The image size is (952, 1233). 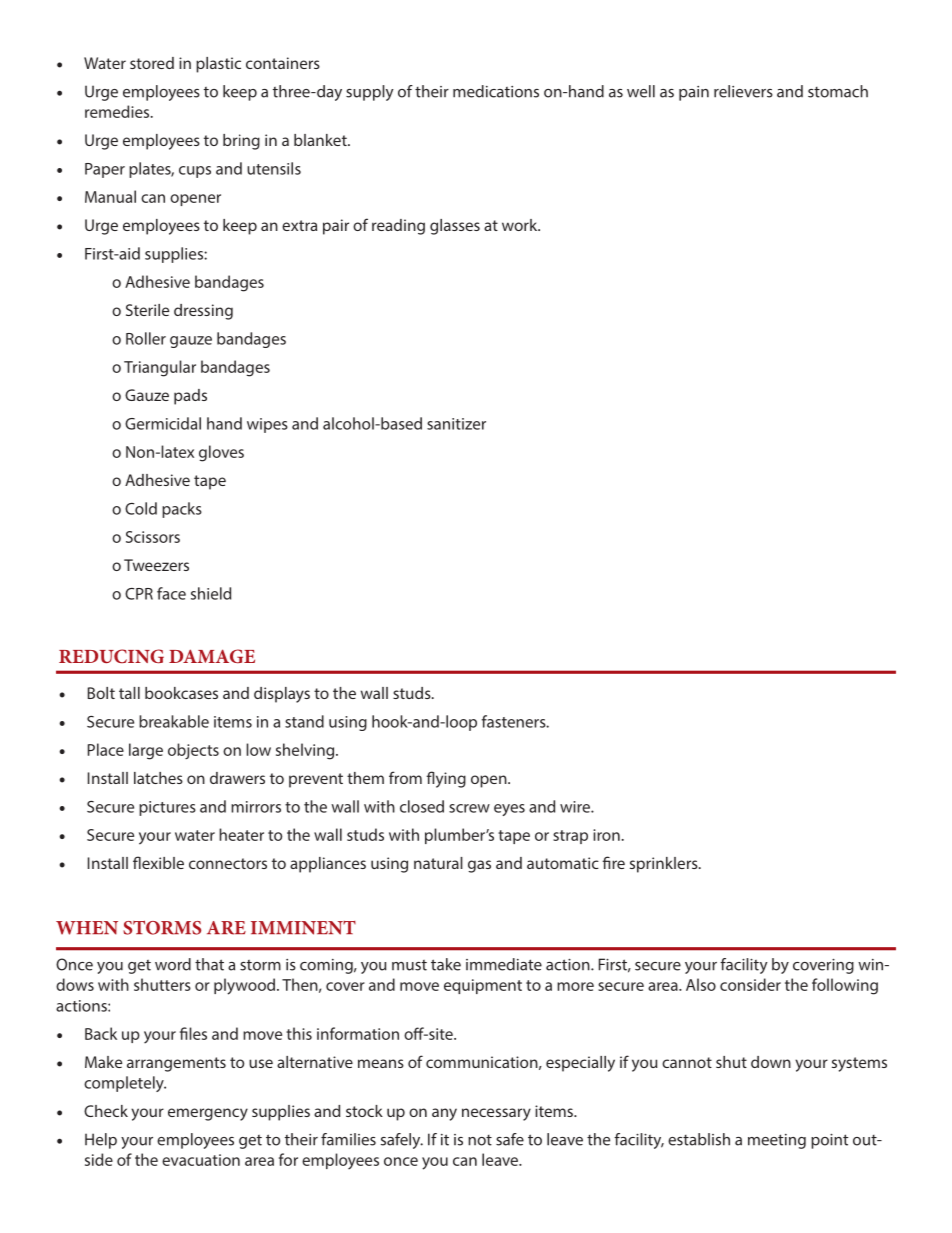 What do you see at coordinates (208, 1114) in the image?
I see `emergency` at bounding box center [208, 1114].
